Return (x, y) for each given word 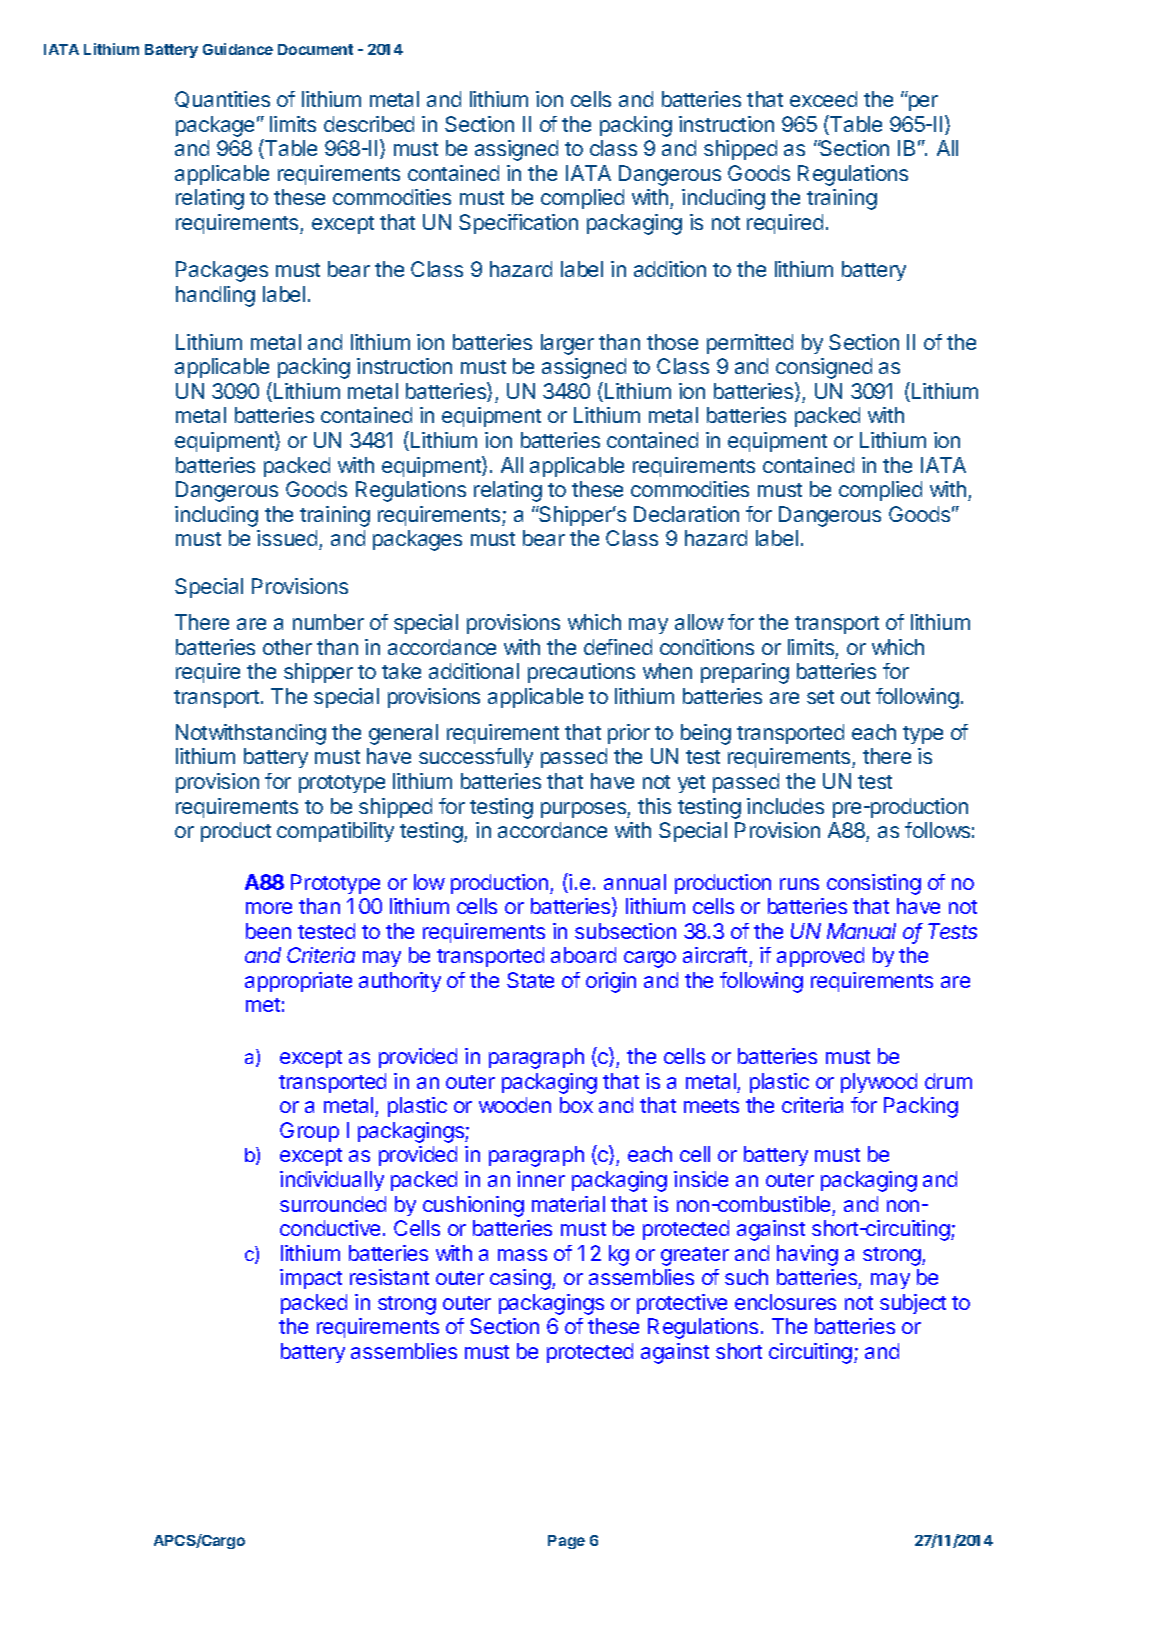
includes (785, 806)
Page (566, 1542)
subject (913, 1304)
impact (311, 1279)
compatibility (335, 832)
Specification (518, 224)
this (654, 806)
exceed (823, 99)
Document (315, 49)
